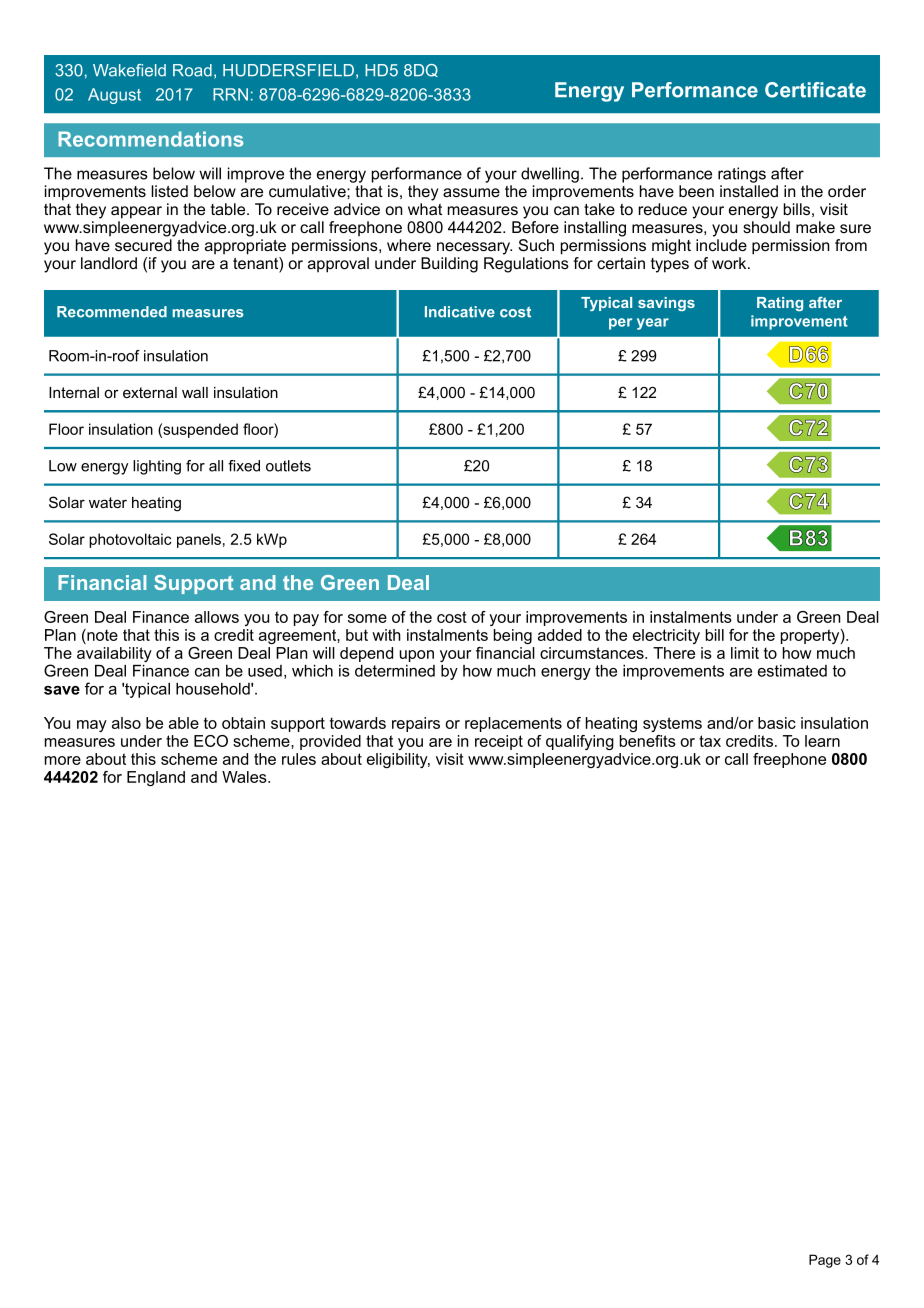 This screenshot has width=924, height=1308. I want to click on Page, so click(825, 1261).
